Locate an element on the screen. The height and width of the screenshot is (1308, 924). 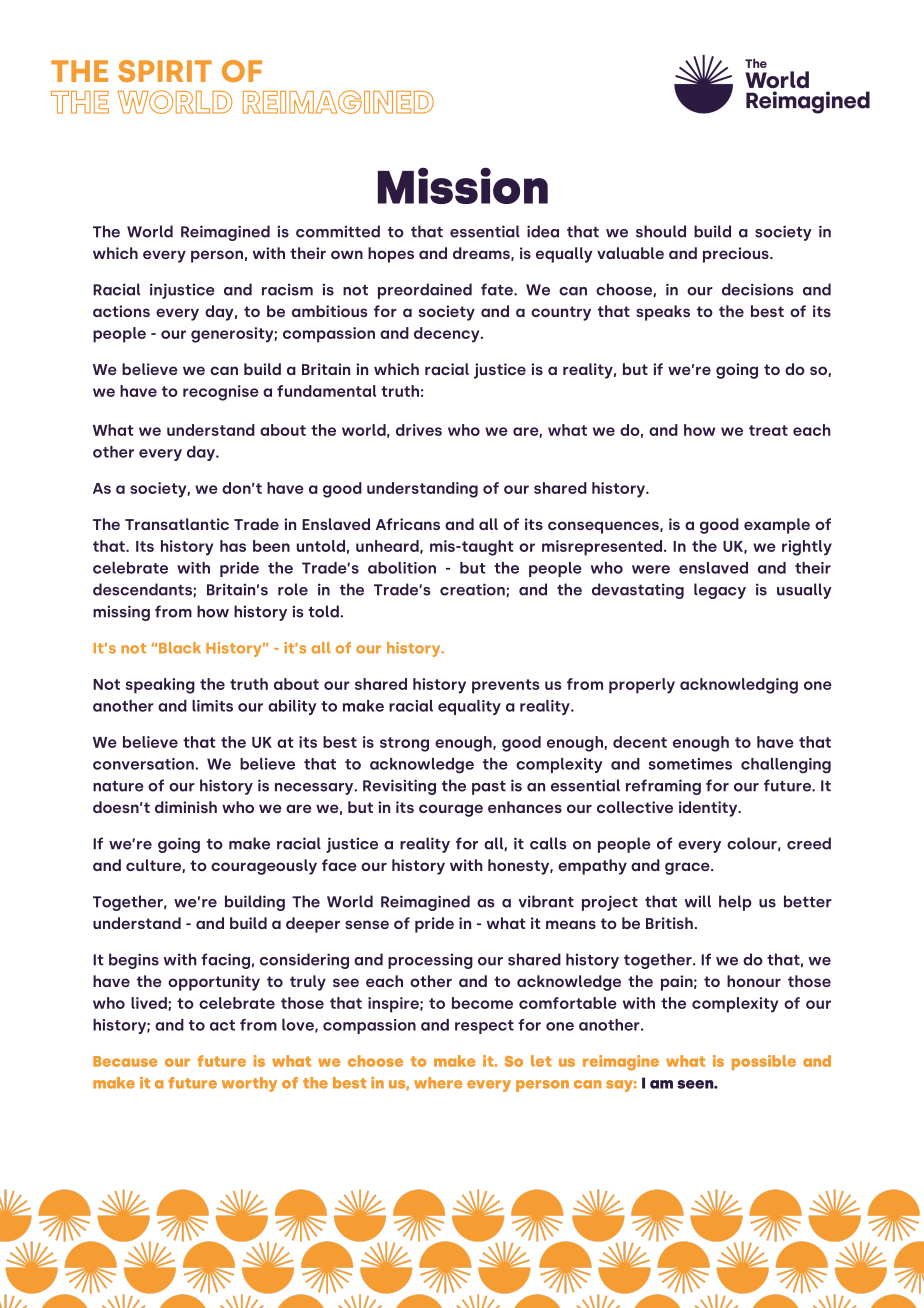
identity is located at coordinates (709, 809).
